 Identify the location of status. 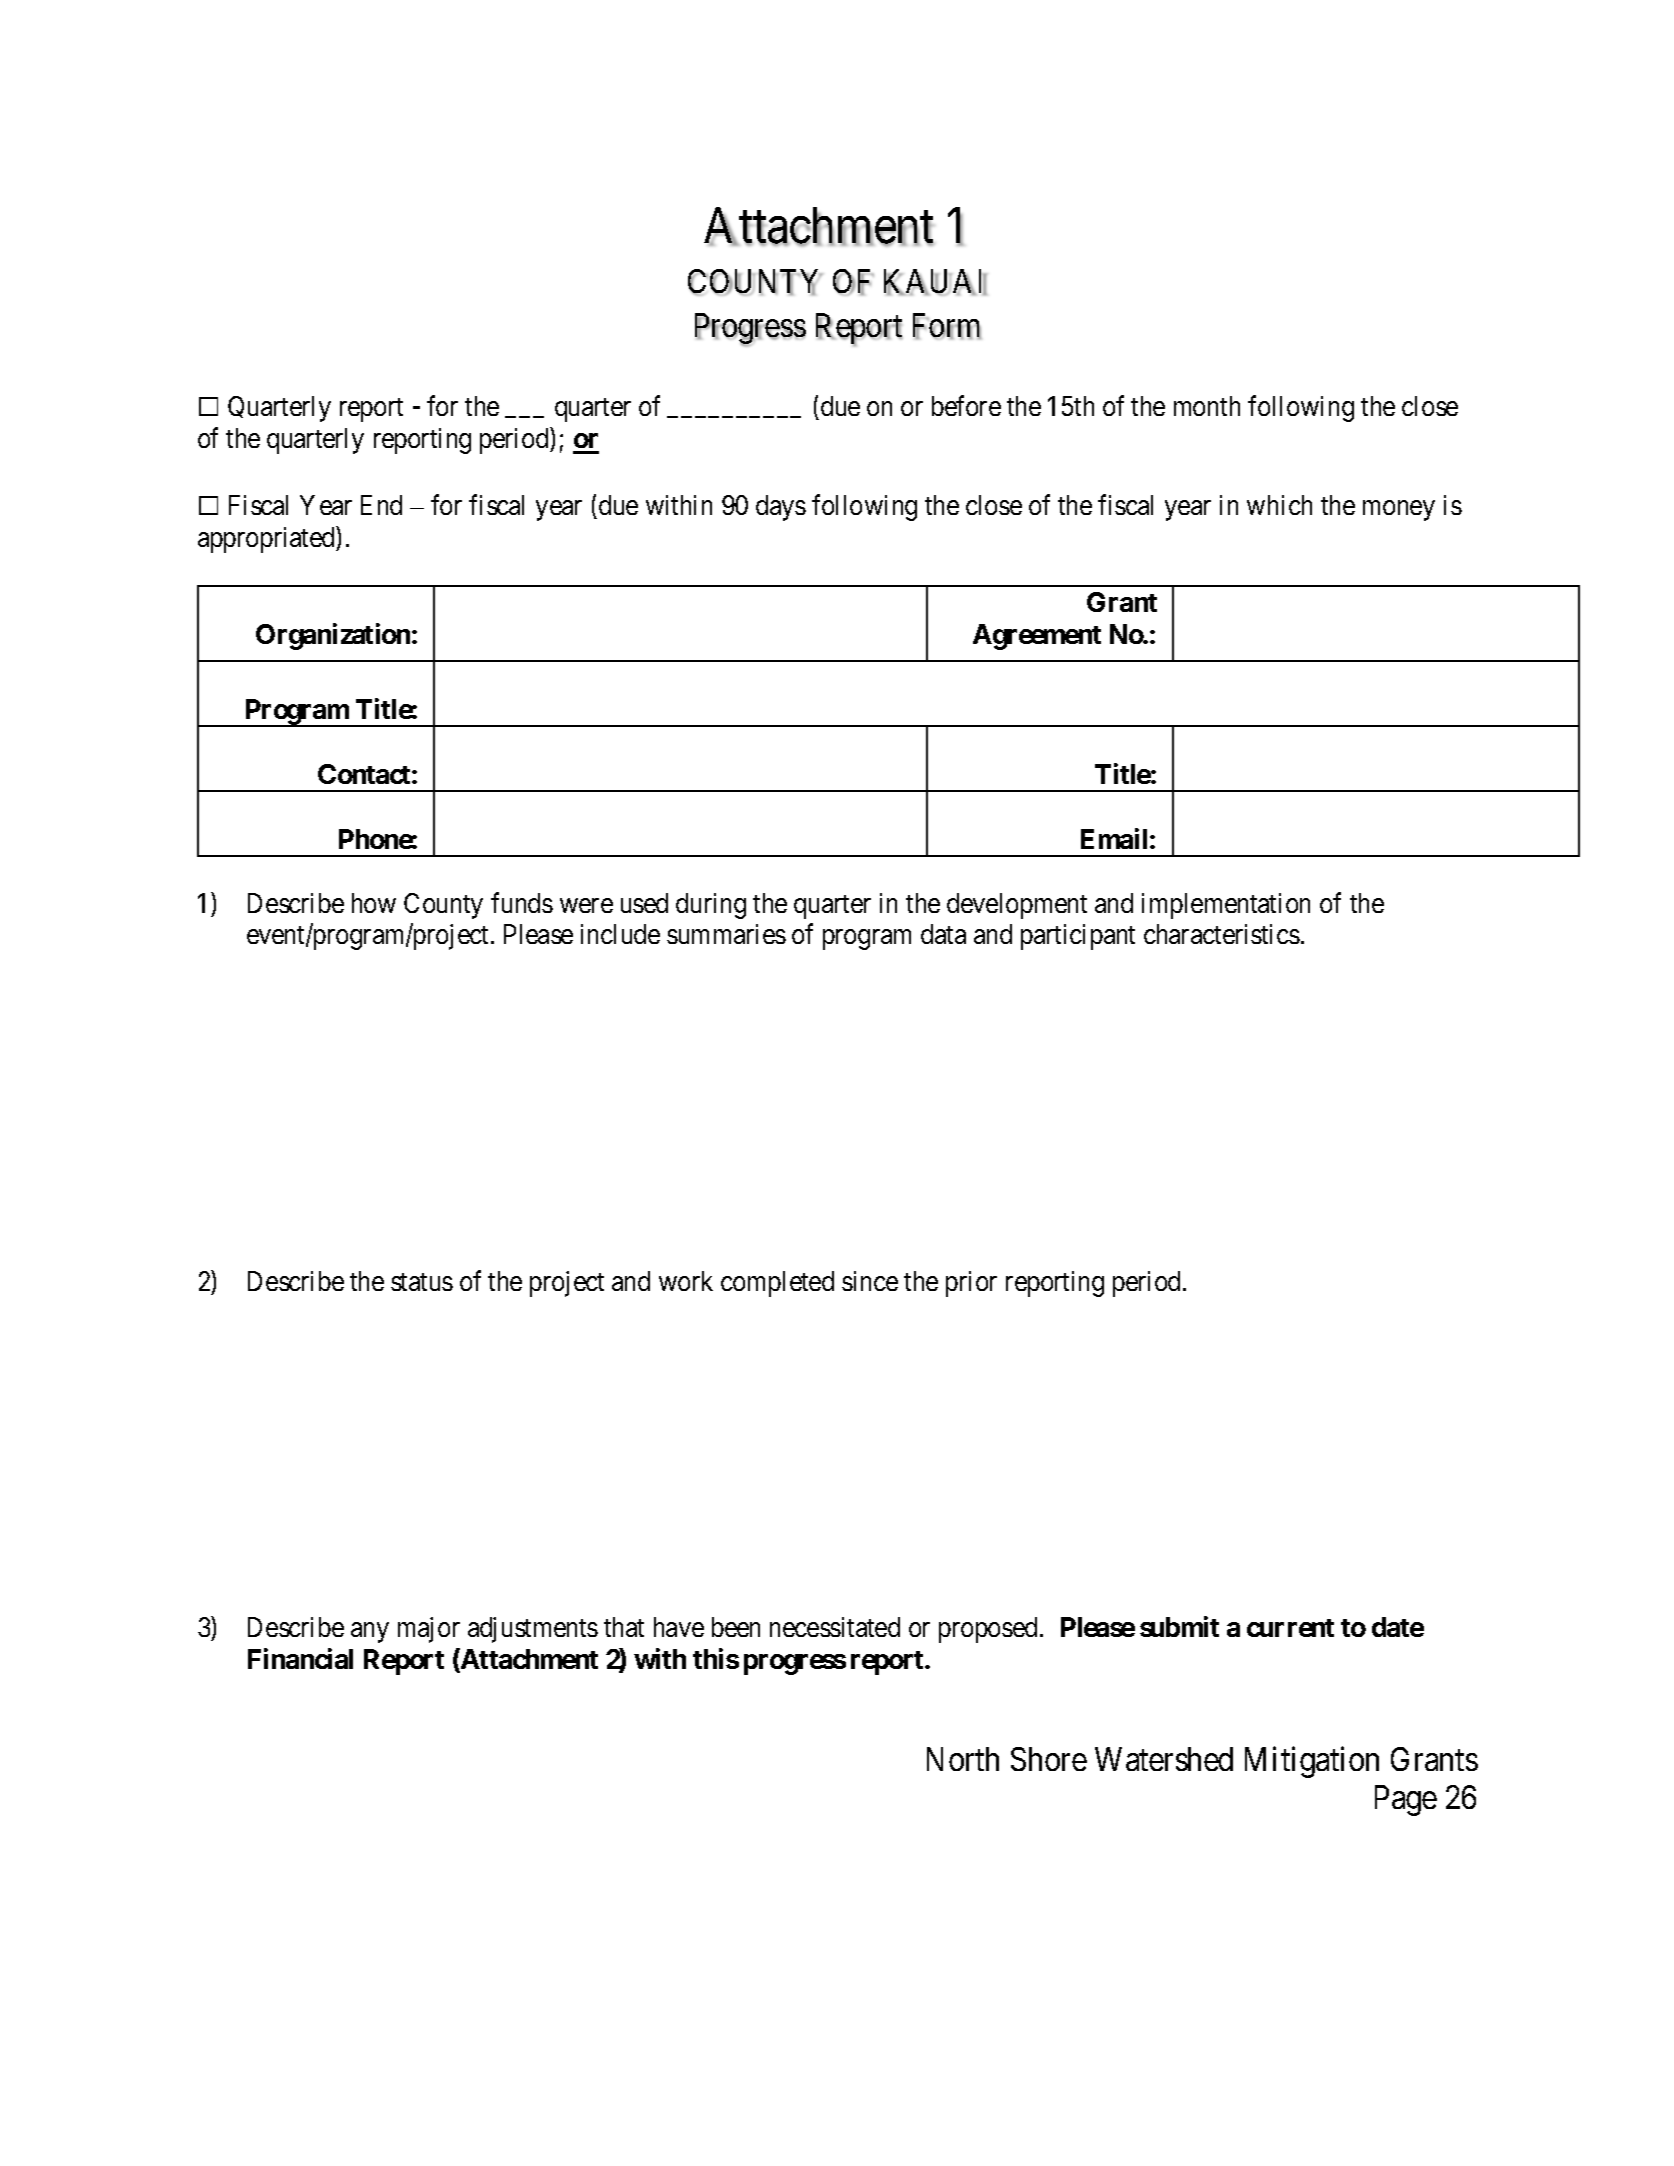
(422, 1282).
